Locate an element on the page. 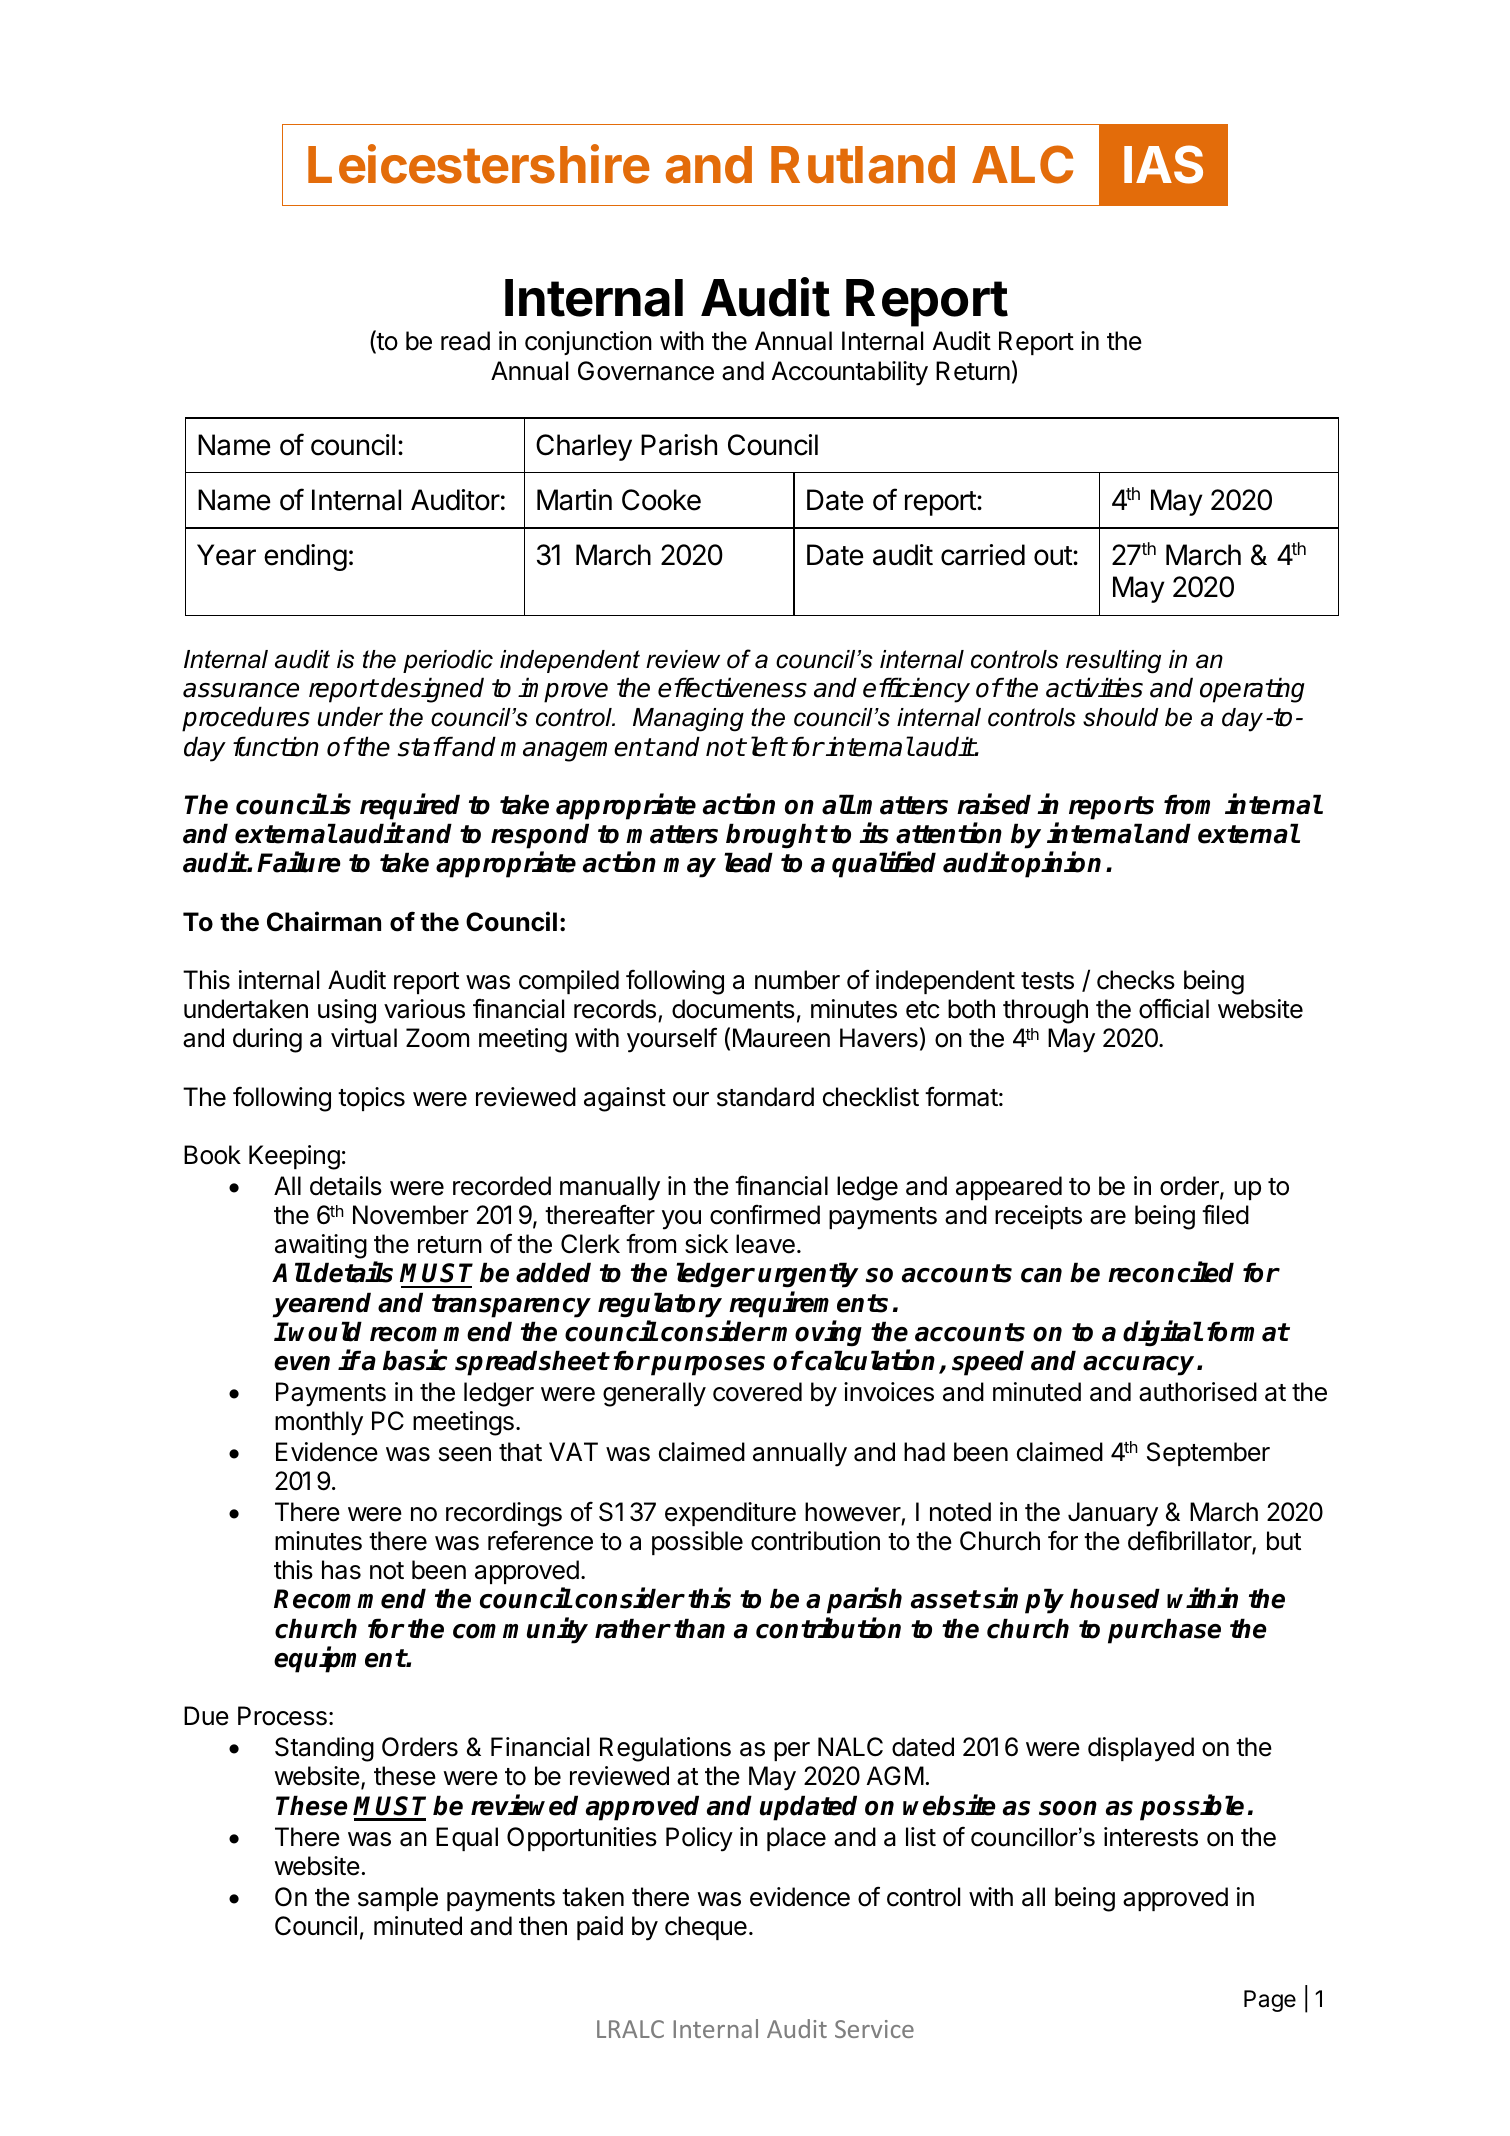  official is located at coordinates (1174, 1008).
